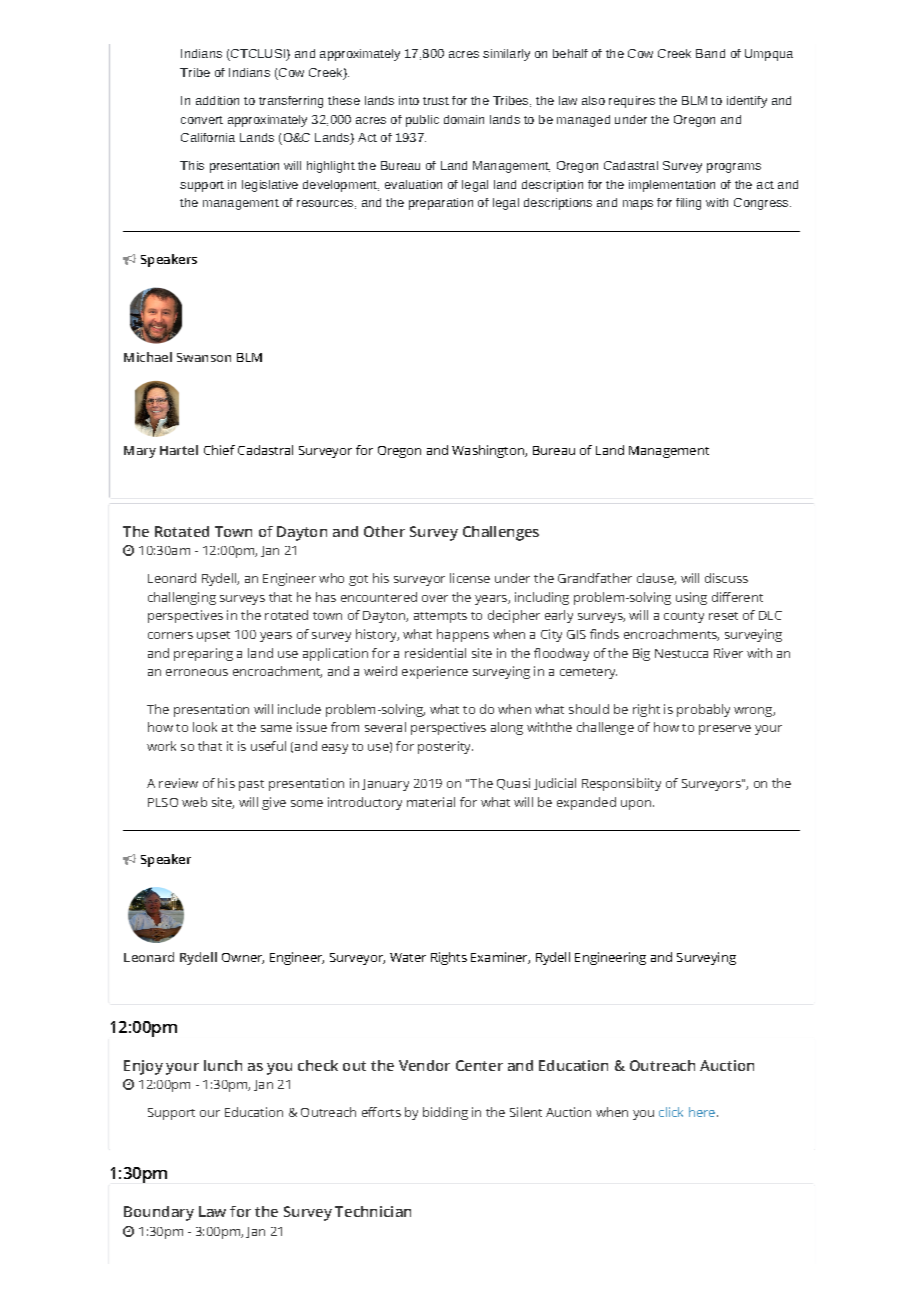 This image has width=924, height=1308. I want to click on bidding, so click(445, 1113).
